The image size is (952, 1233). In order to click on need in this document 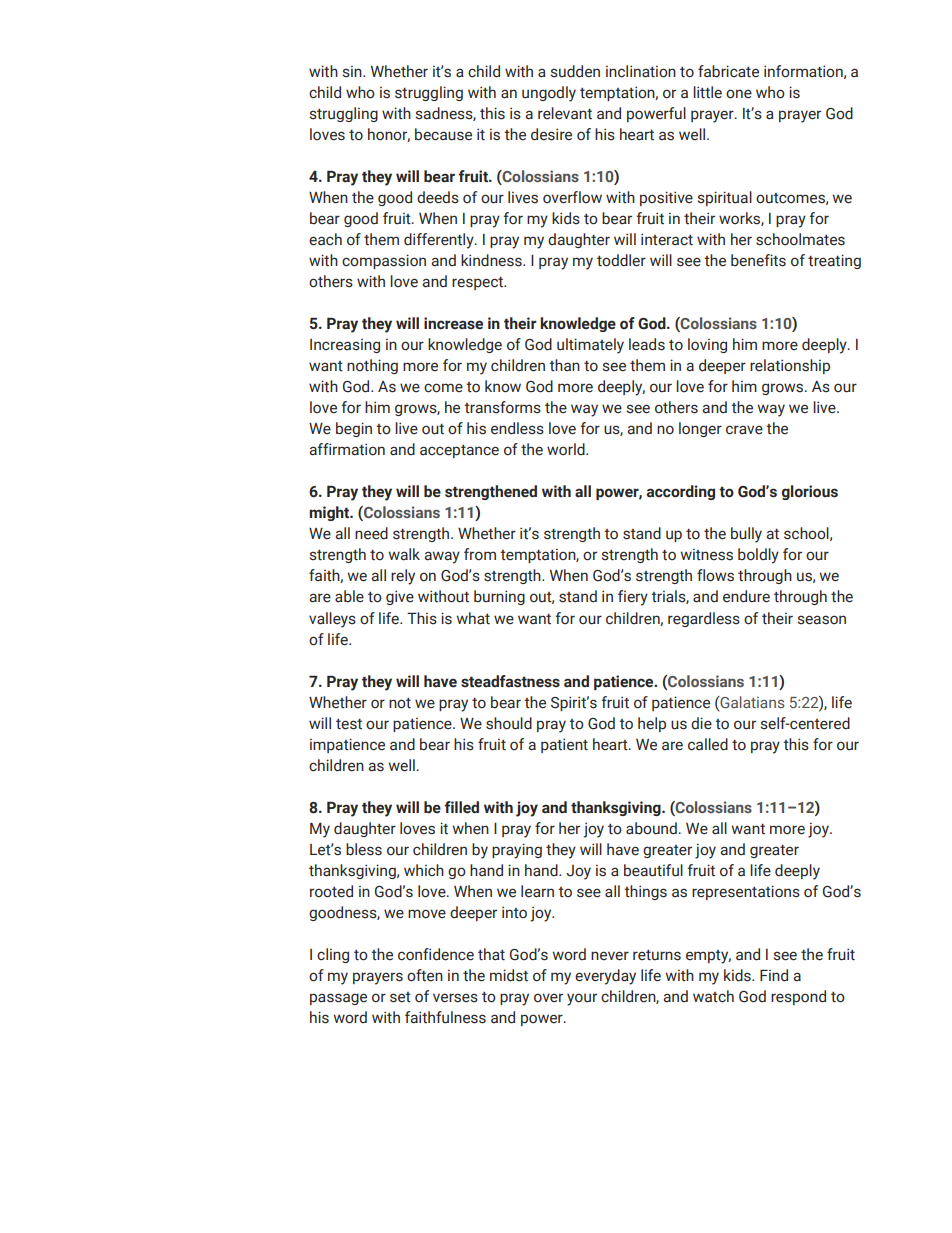, I will do `click(371, 533)`.
